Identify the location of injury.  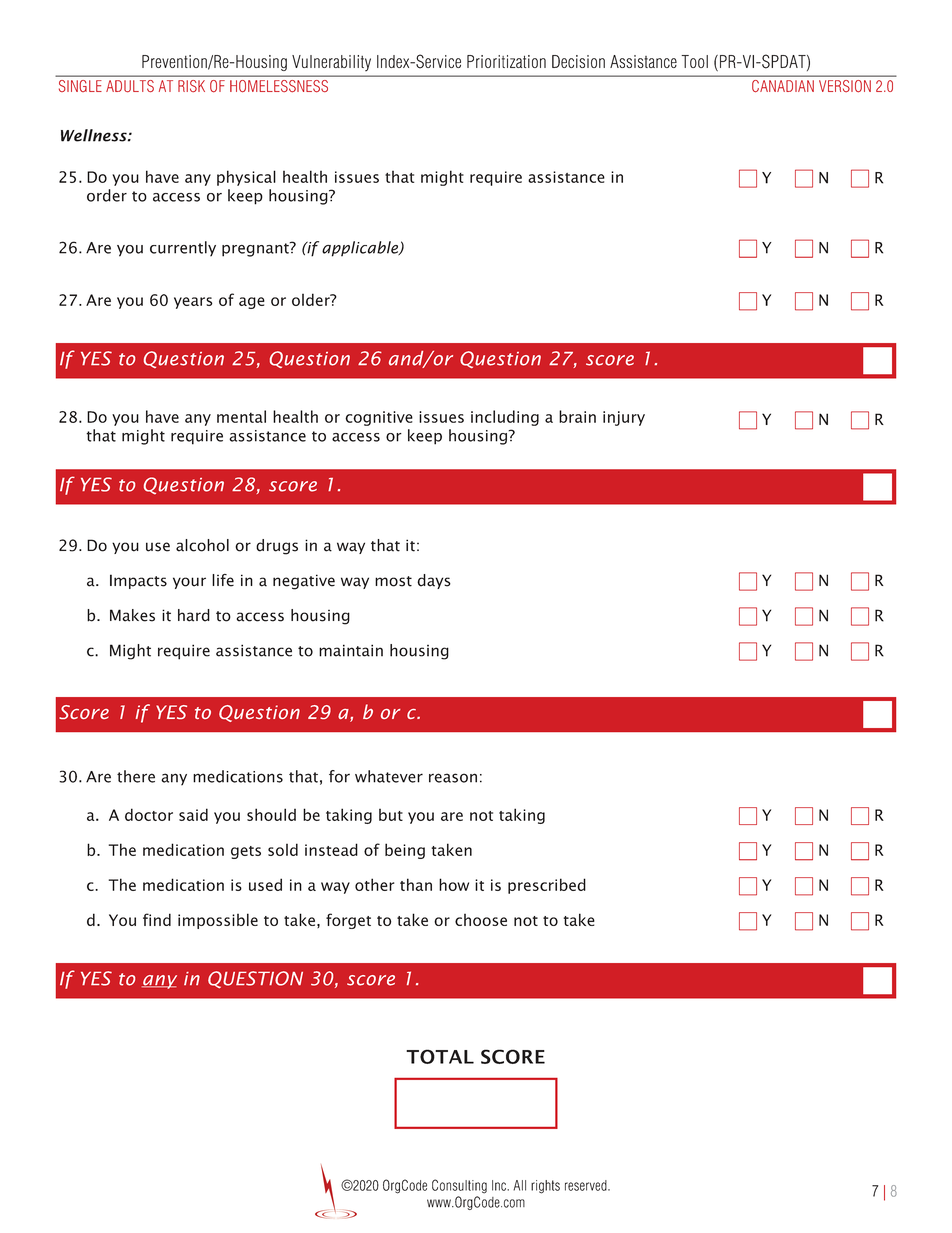
(624, 418).
